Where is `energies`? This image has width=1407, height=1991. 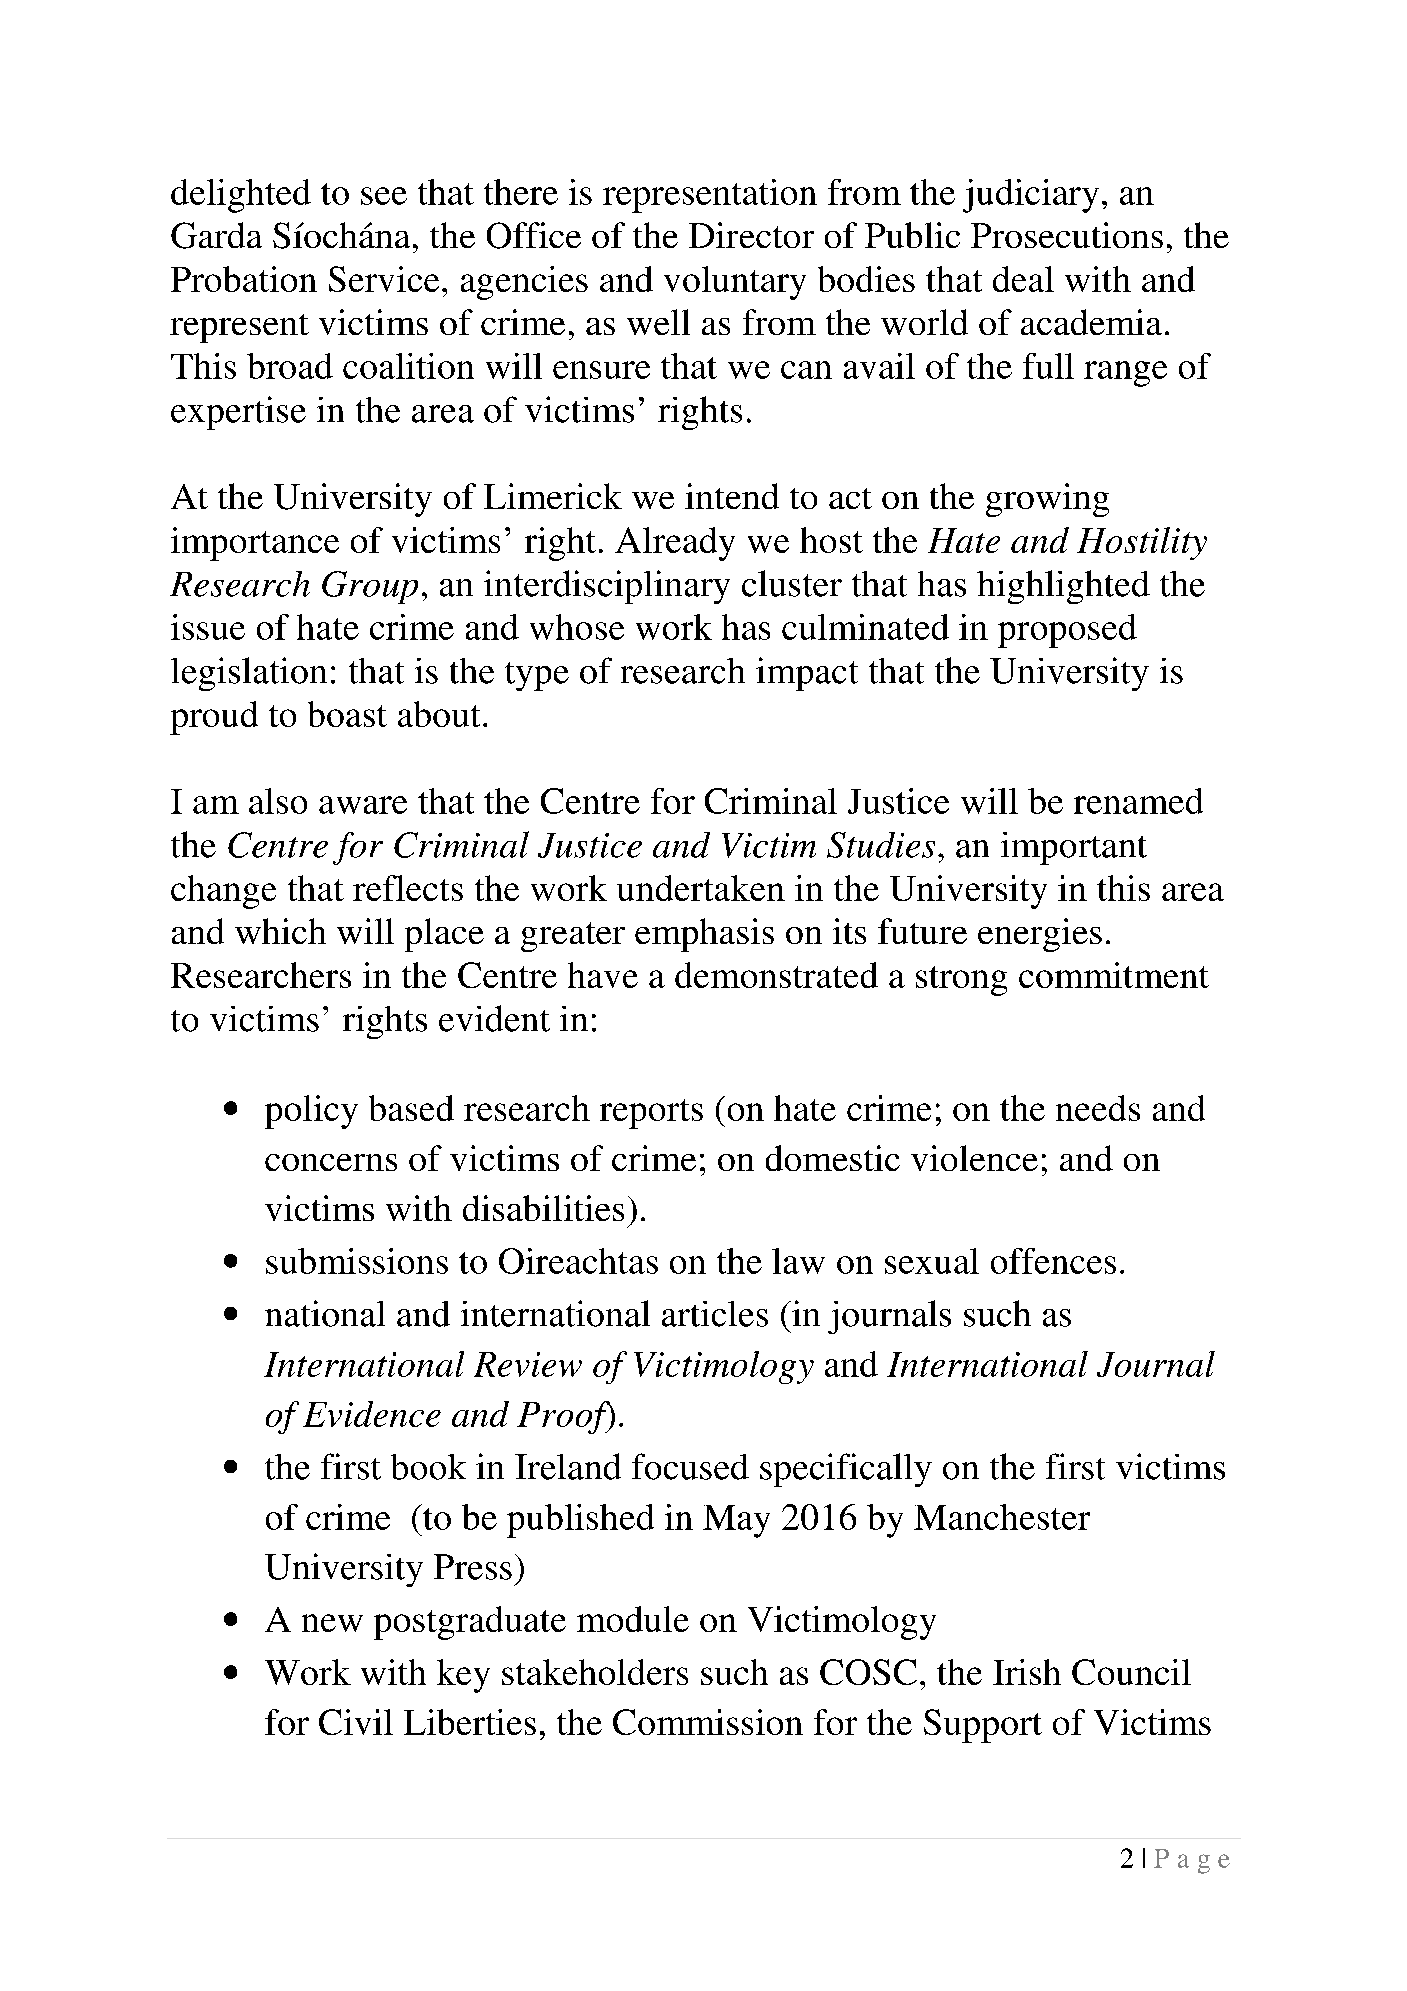
energies is located at coordinates (1040, 935).
